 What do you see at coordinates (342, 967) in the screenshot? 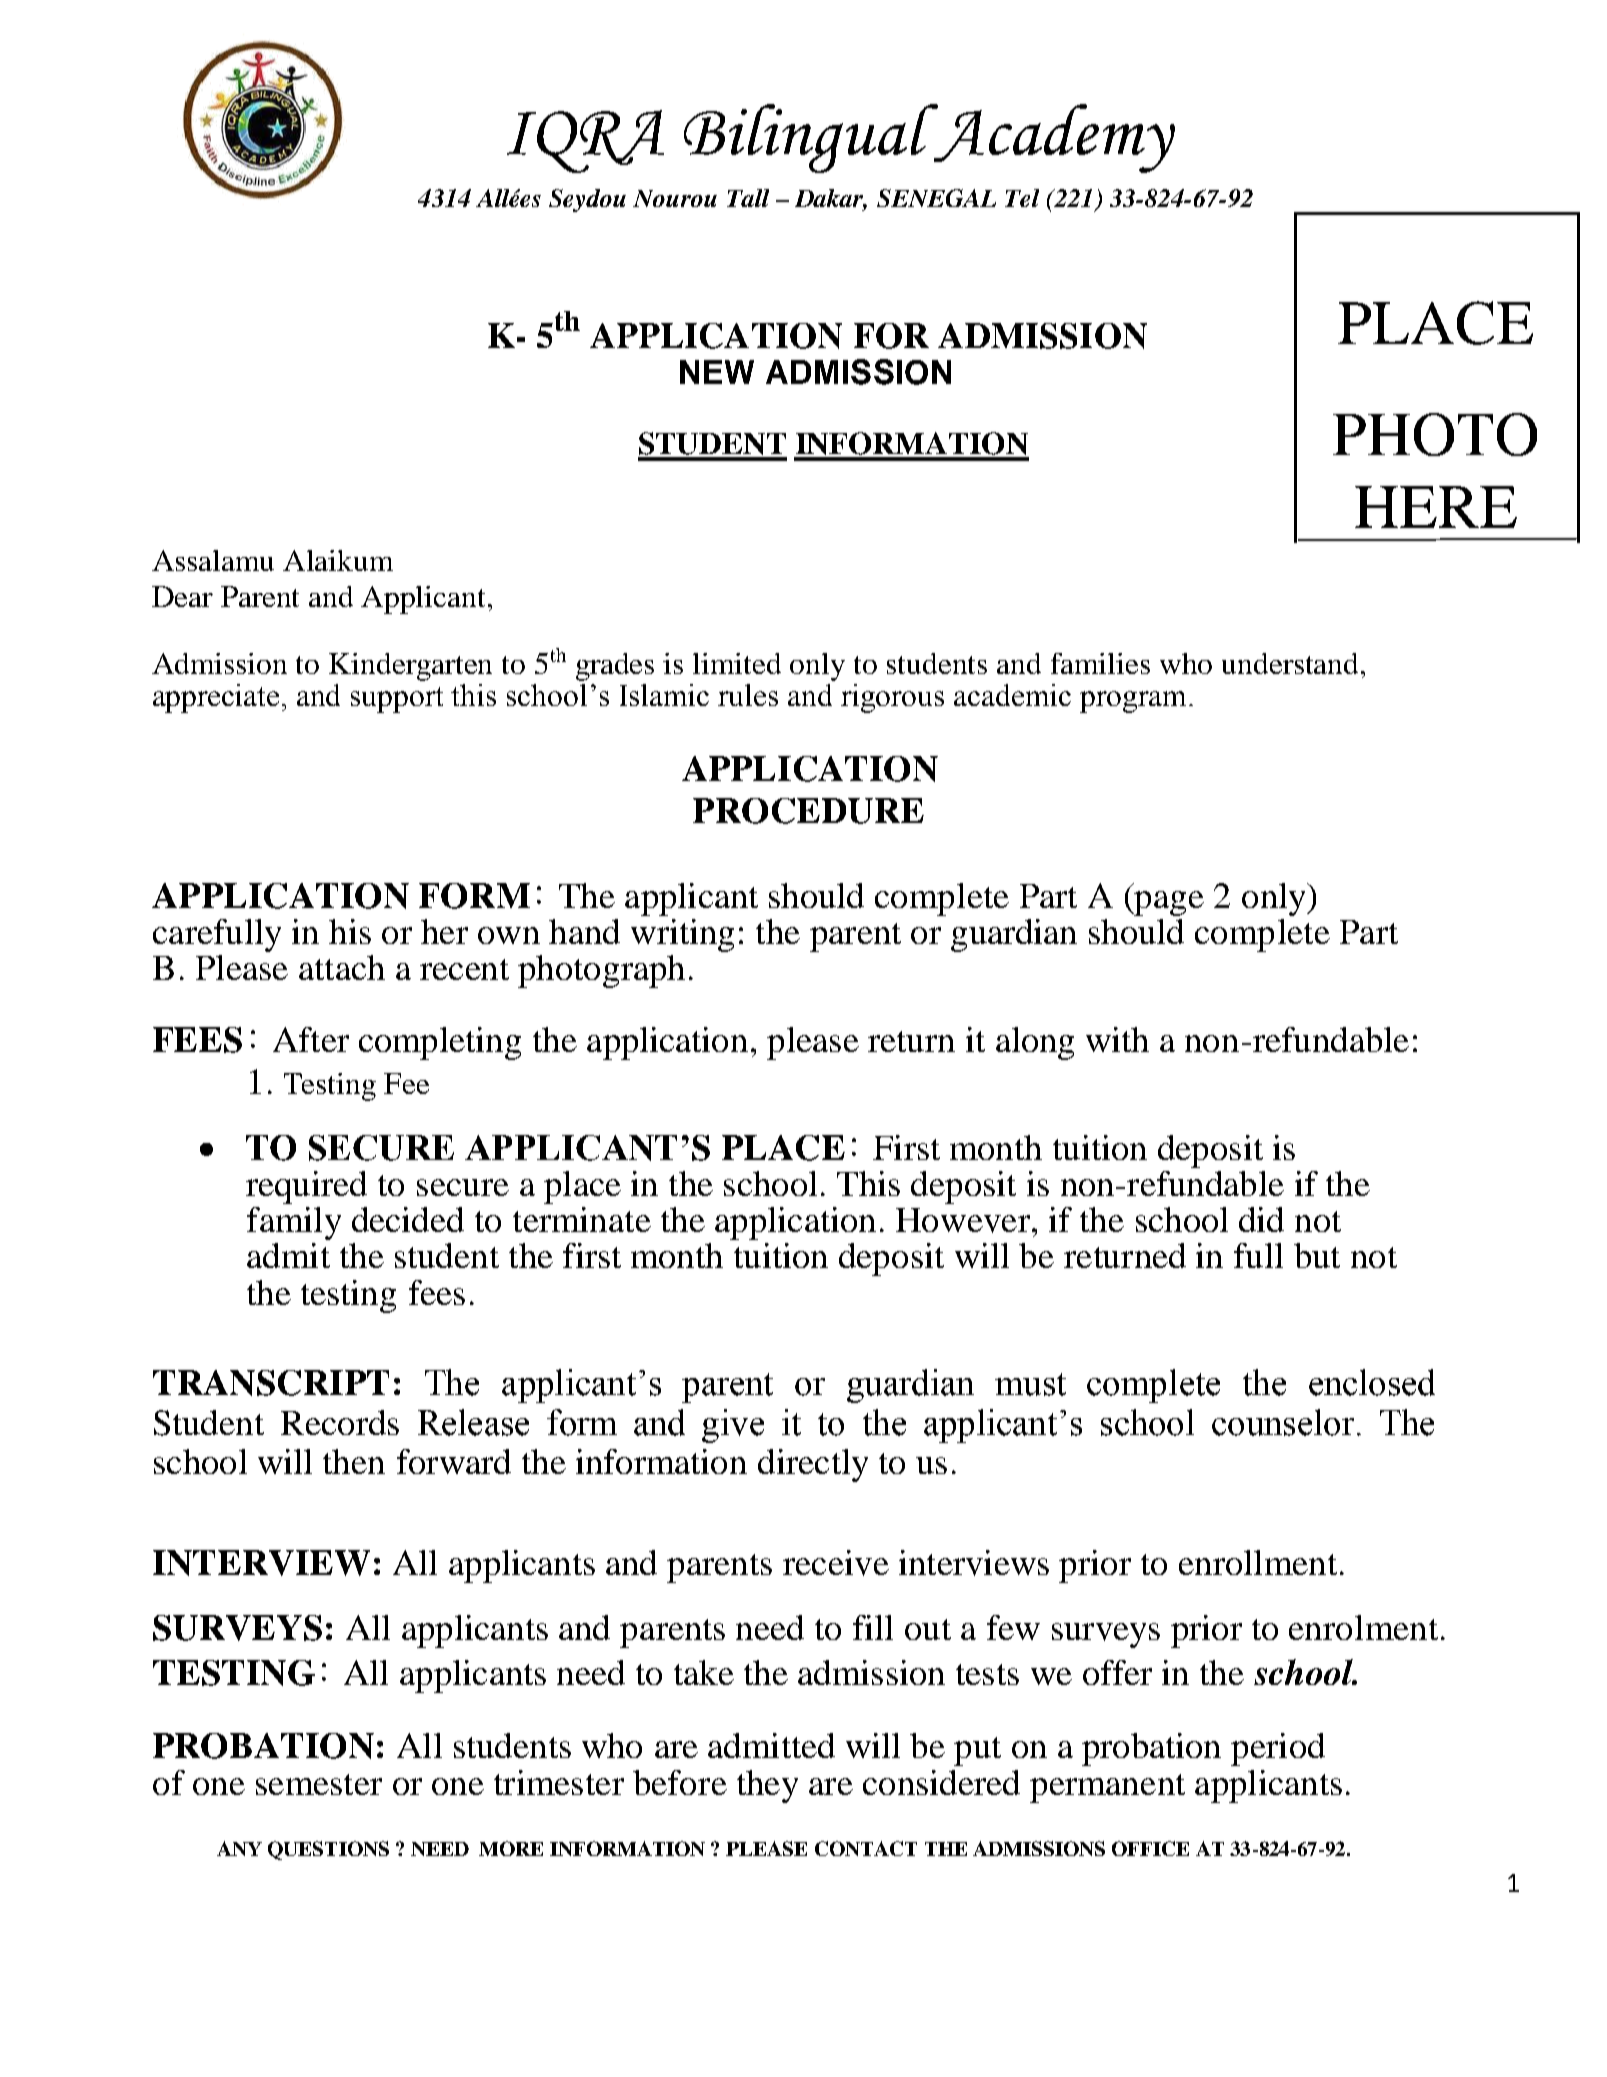
I see `attach` at bounding box center [342, 967].
